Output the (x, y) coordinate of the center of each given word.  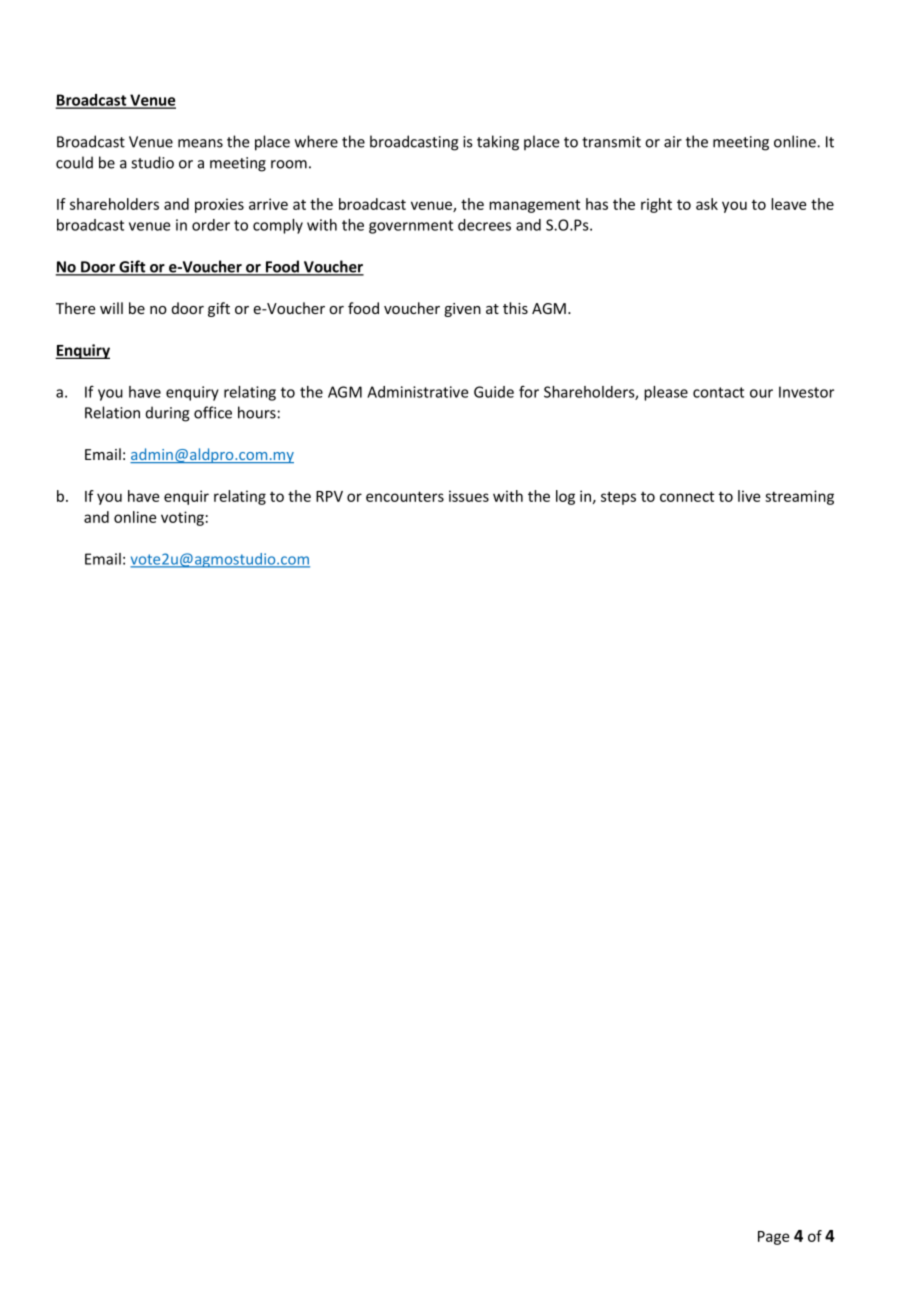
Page (773, 1238)
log (565, 497)
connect (687, 496)
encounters (405, 496)
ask (707, 204)
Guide (494, 392)
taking (498, 143)
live (749, 496)
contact (718, 392)
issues (469, 496)
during (168, 414)
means (200, 143)
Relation (112, 412)
